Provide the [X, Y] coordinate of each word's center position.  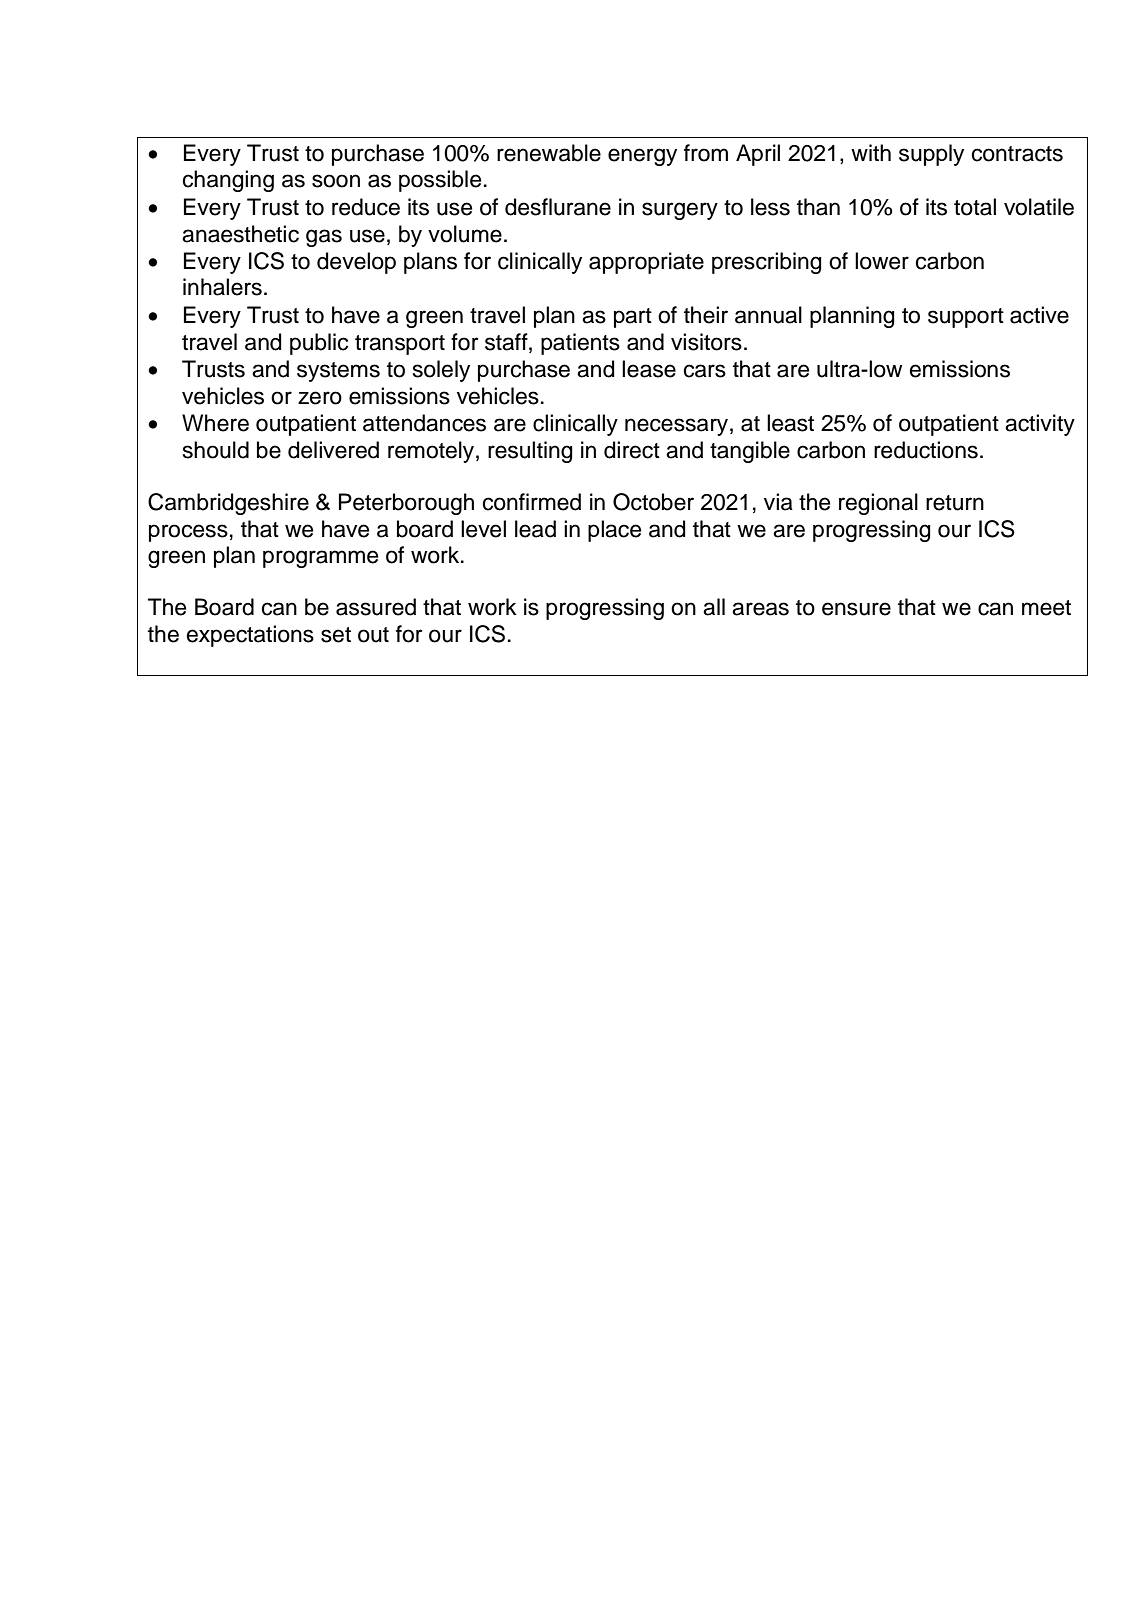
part [633, 318]
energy [642, 157]
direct [632, 450]
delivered [333, 450]
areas [760, 609]
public [319, 344]
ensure [856, 609]
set [336, 635]
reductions [926, 450]
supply [931, 155]
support [966, 318]
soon [336, 181]
